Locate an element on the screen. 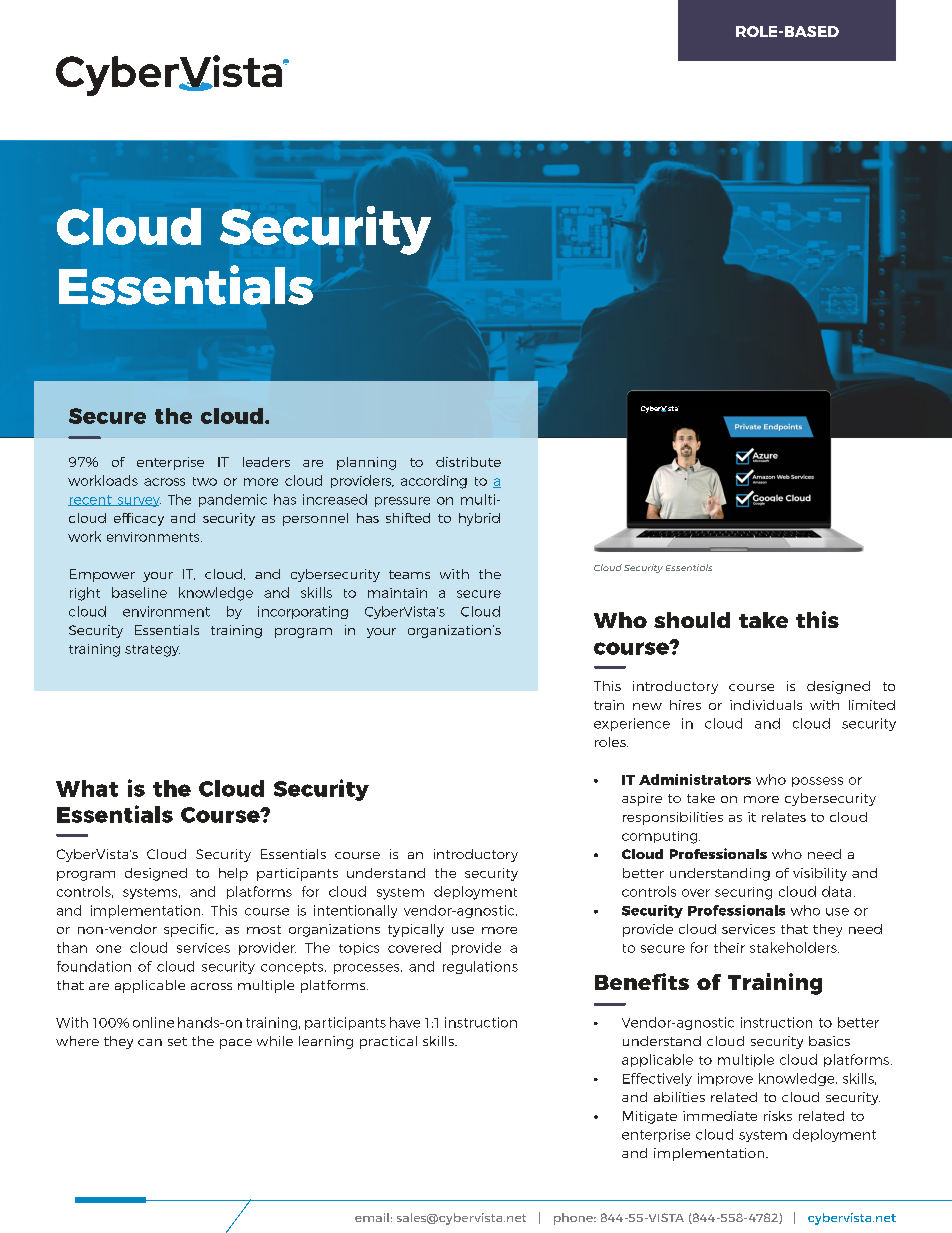  according is located at coordinates (434, 482).
